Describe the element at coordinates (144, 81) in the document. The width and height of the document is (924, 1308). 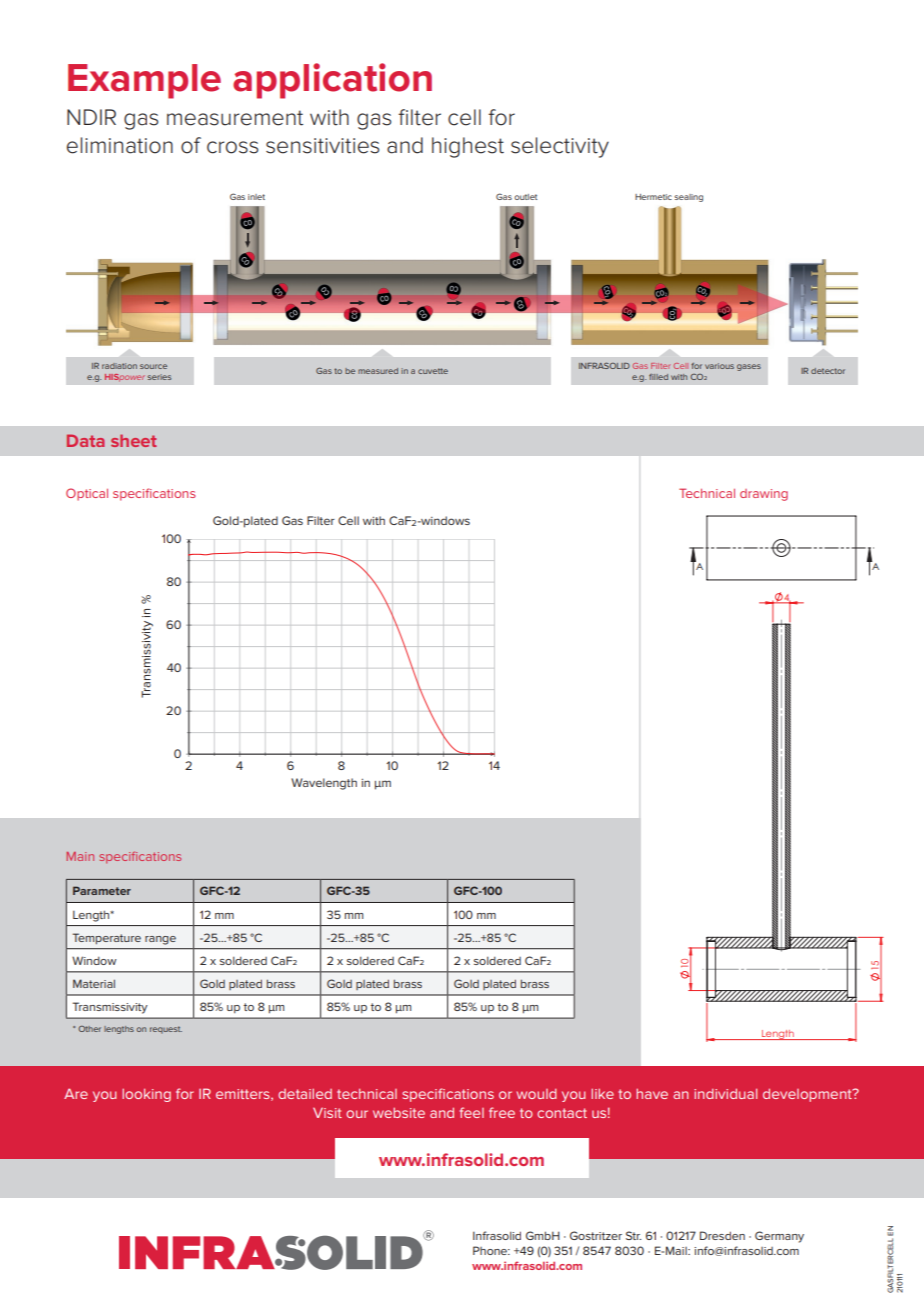
I see `Example` at that location.
